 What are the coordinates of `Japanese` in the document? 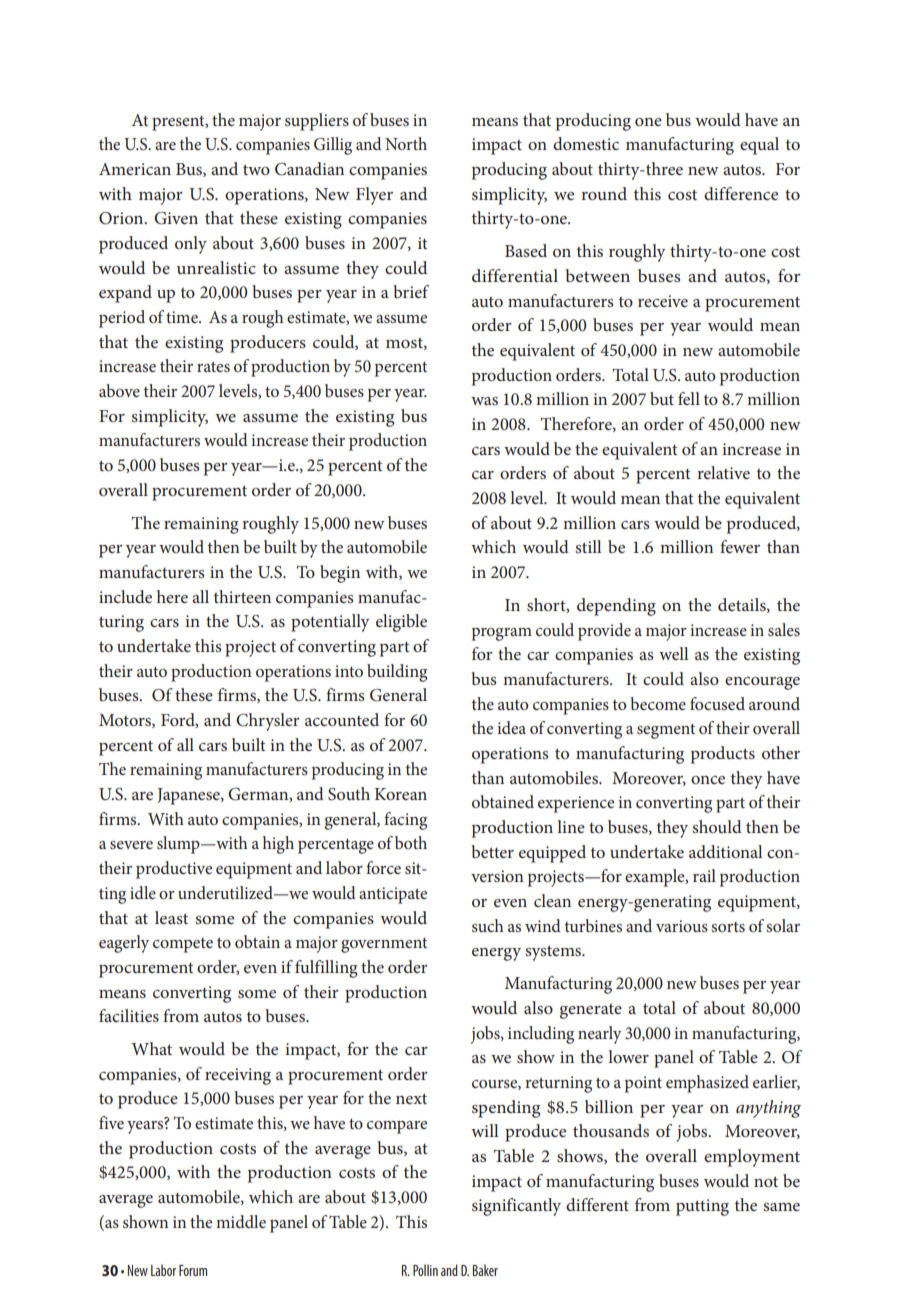 It's located at (189, 796).
